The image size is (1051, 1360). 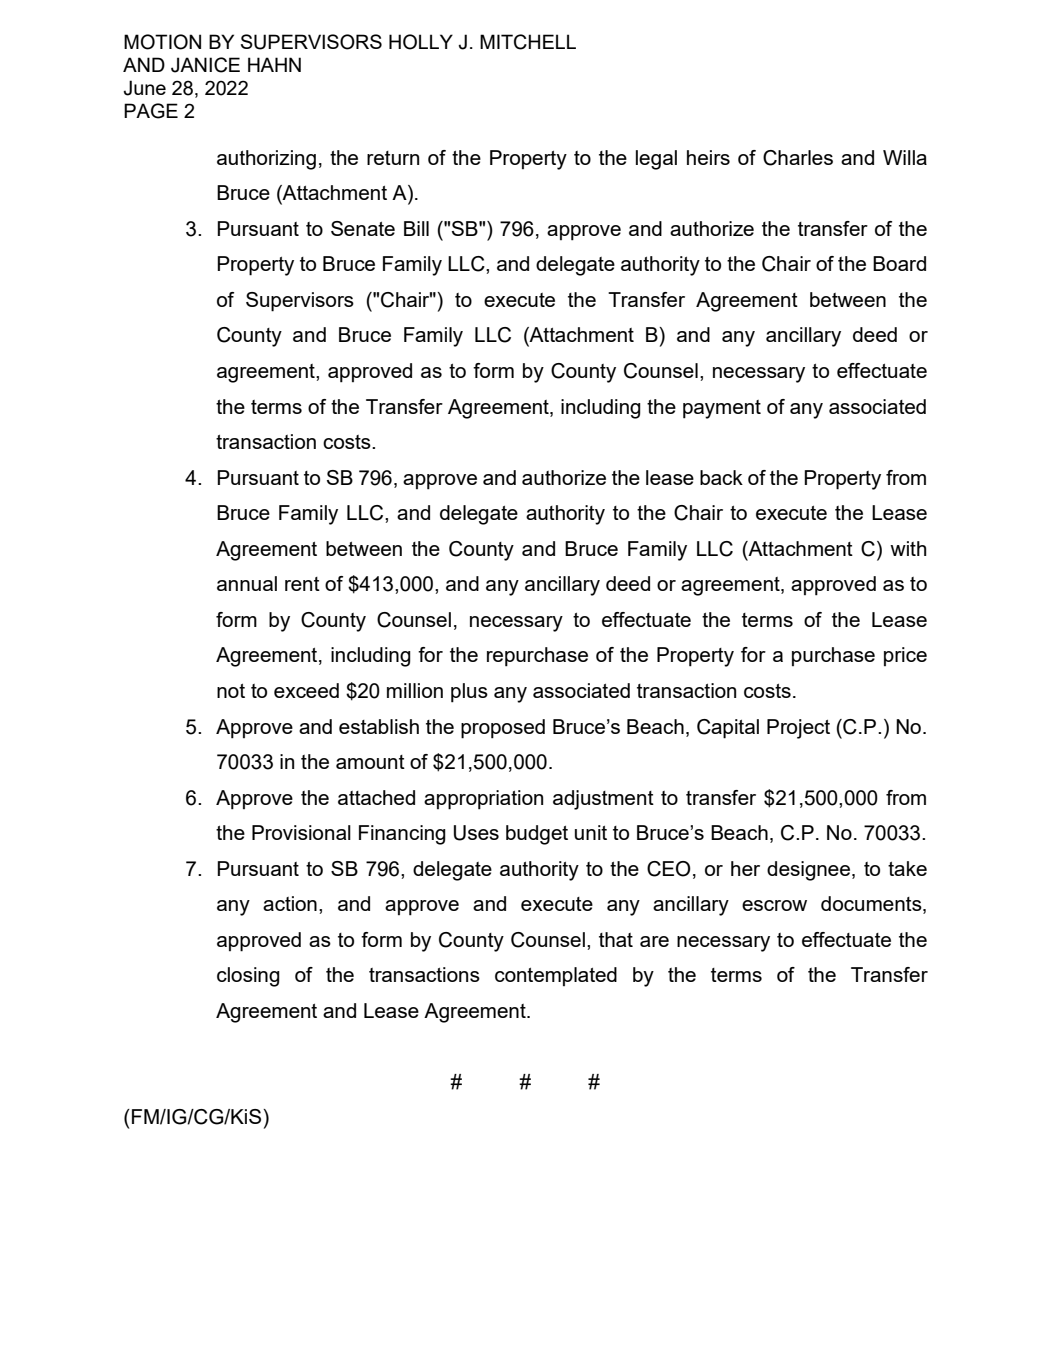 I want to click on Board, so click(x=899, y=263).
